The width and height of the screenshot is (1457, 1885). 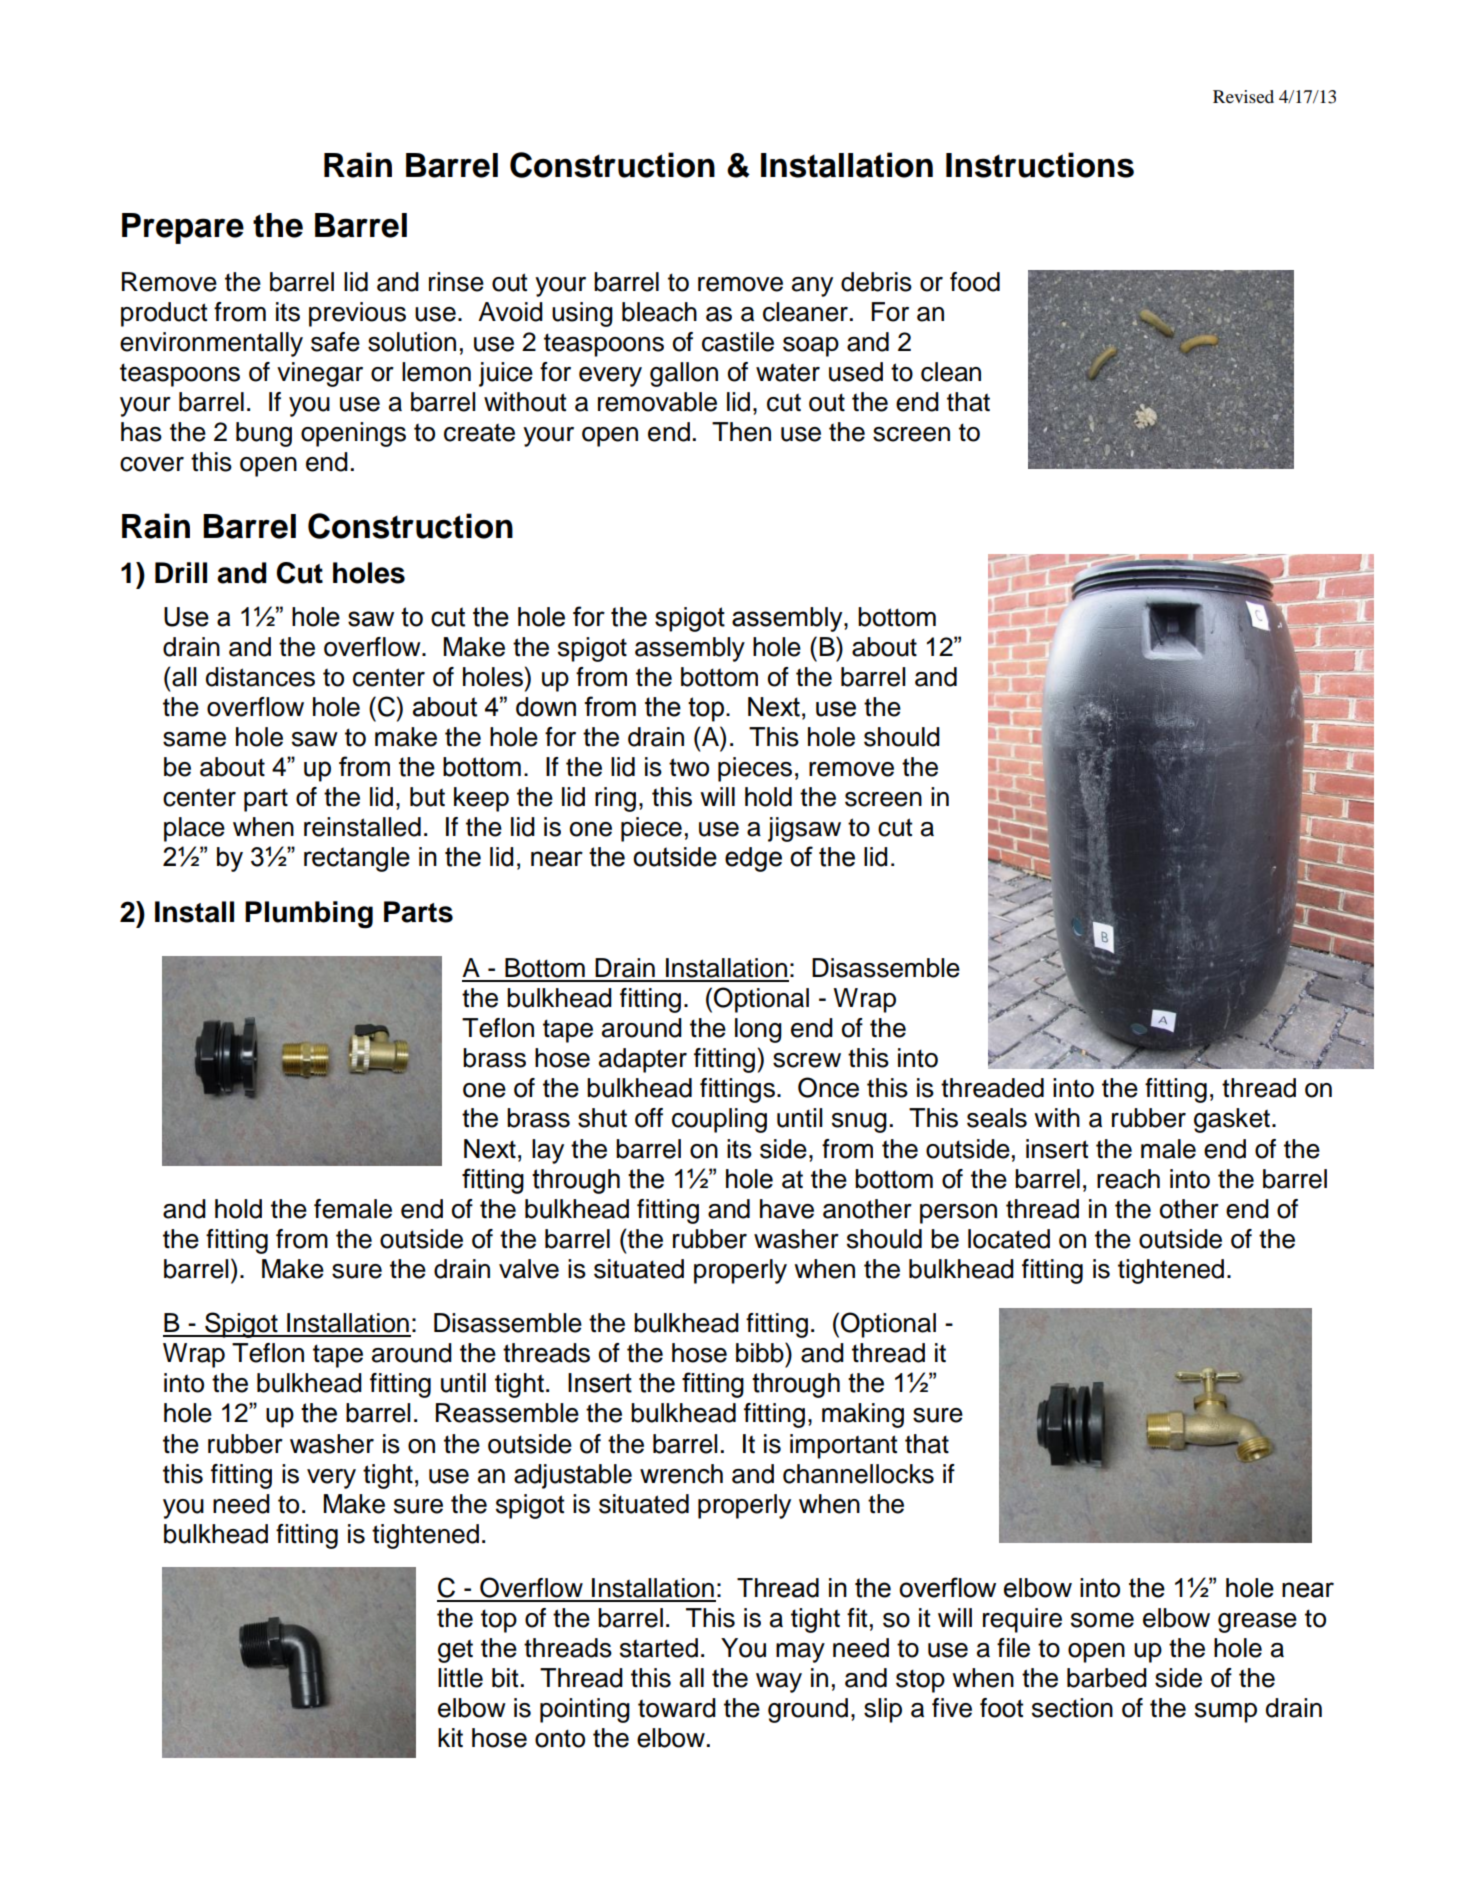 What do you see at coordinates (1040, 165) in the screenshot?
I see `Instructions` at bounding box center [1040, 165].
